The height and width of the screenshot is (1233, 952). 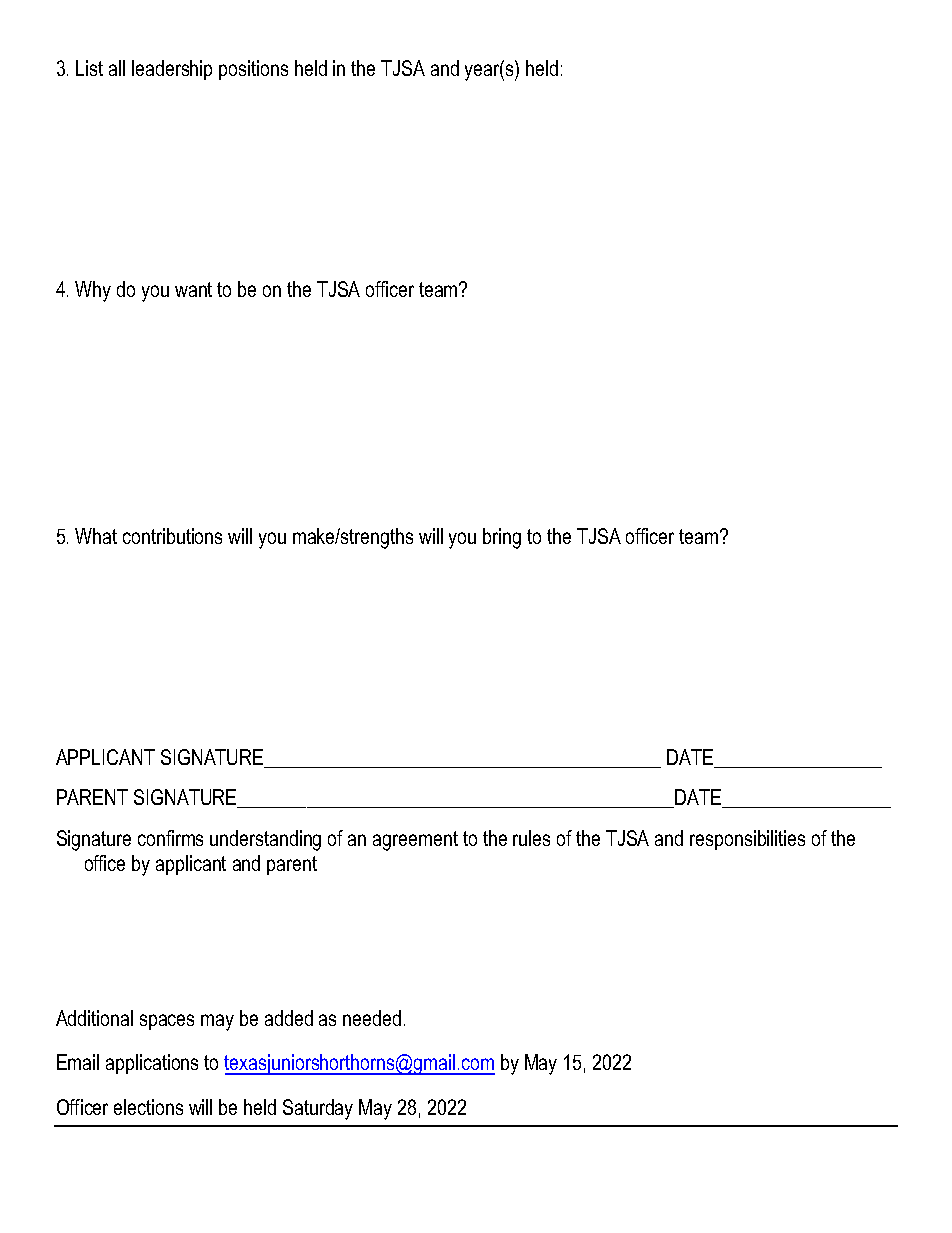 What do you see at coordinates (152, 1064) in the screenshot?
I see `applications` at bounding box center [152, 1064].
